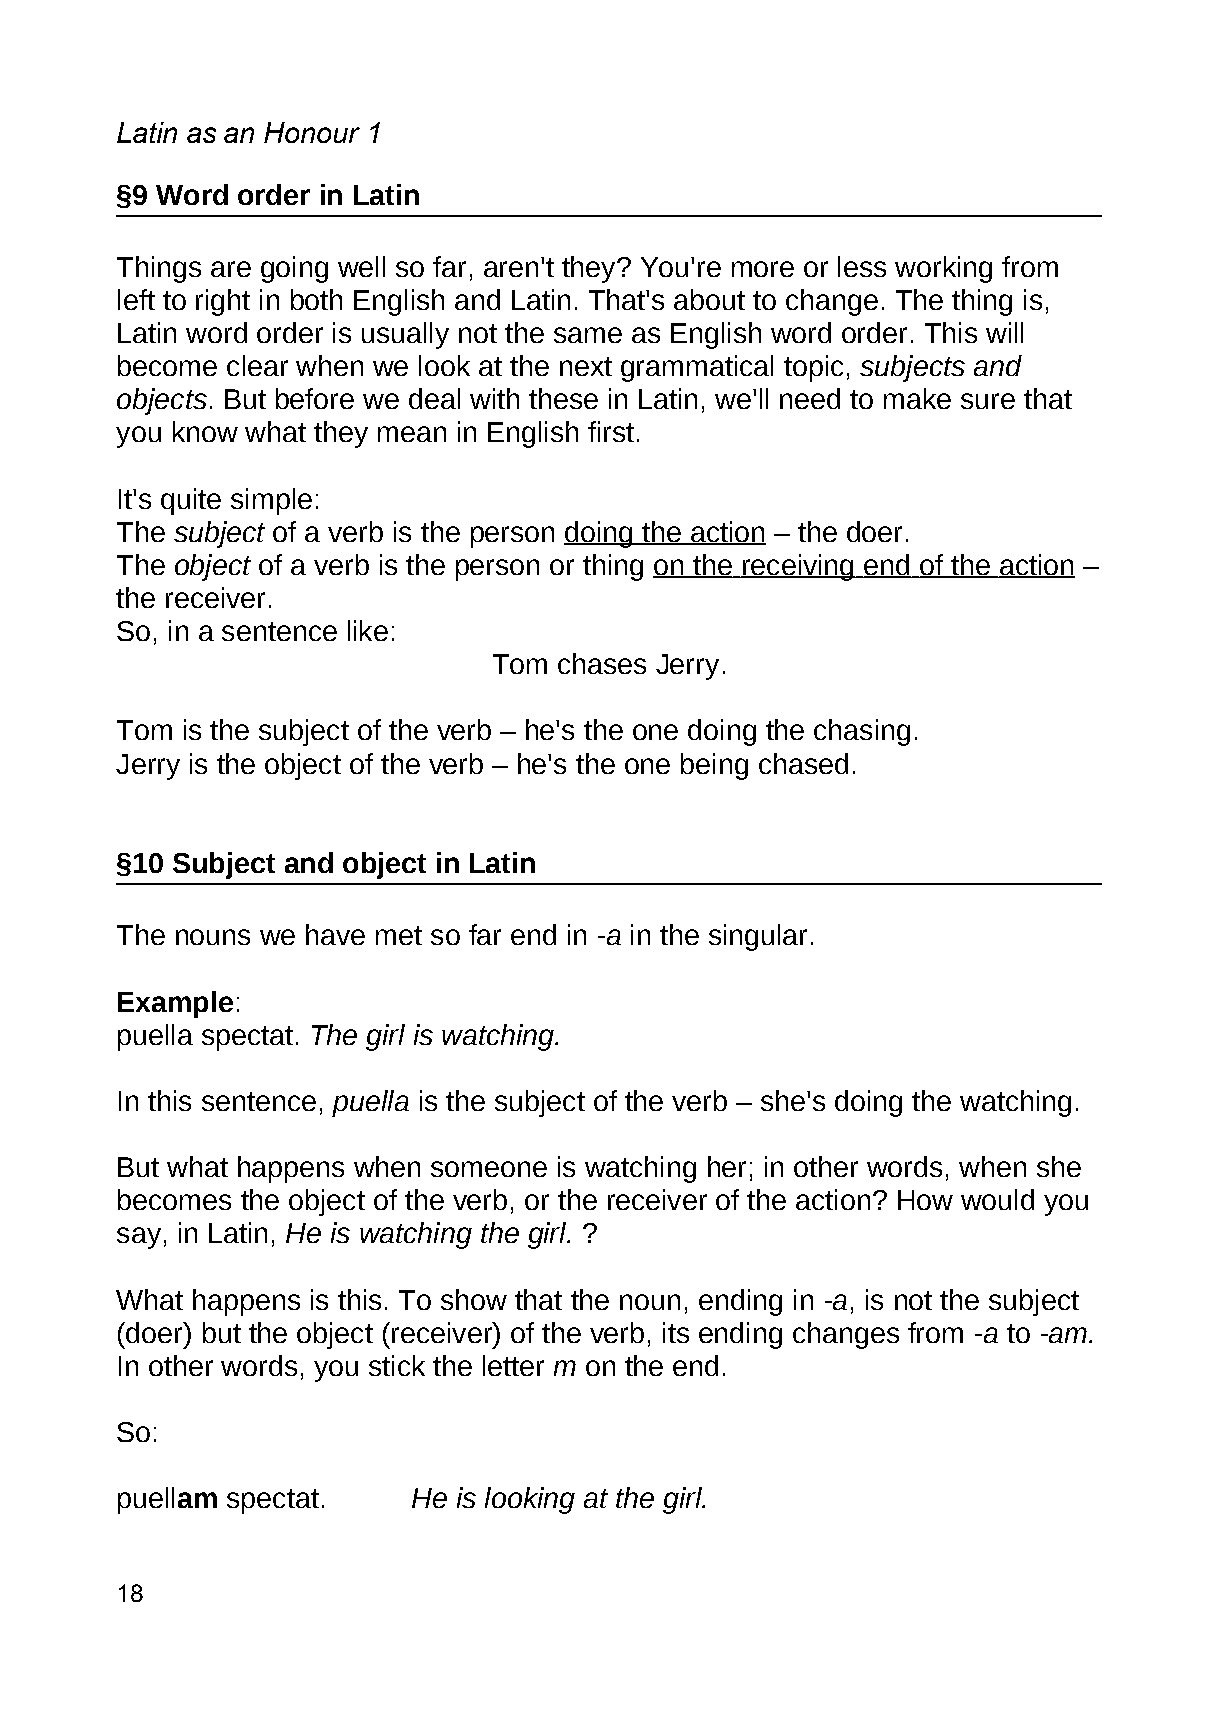  I want to click on like, so click(368, 630).
